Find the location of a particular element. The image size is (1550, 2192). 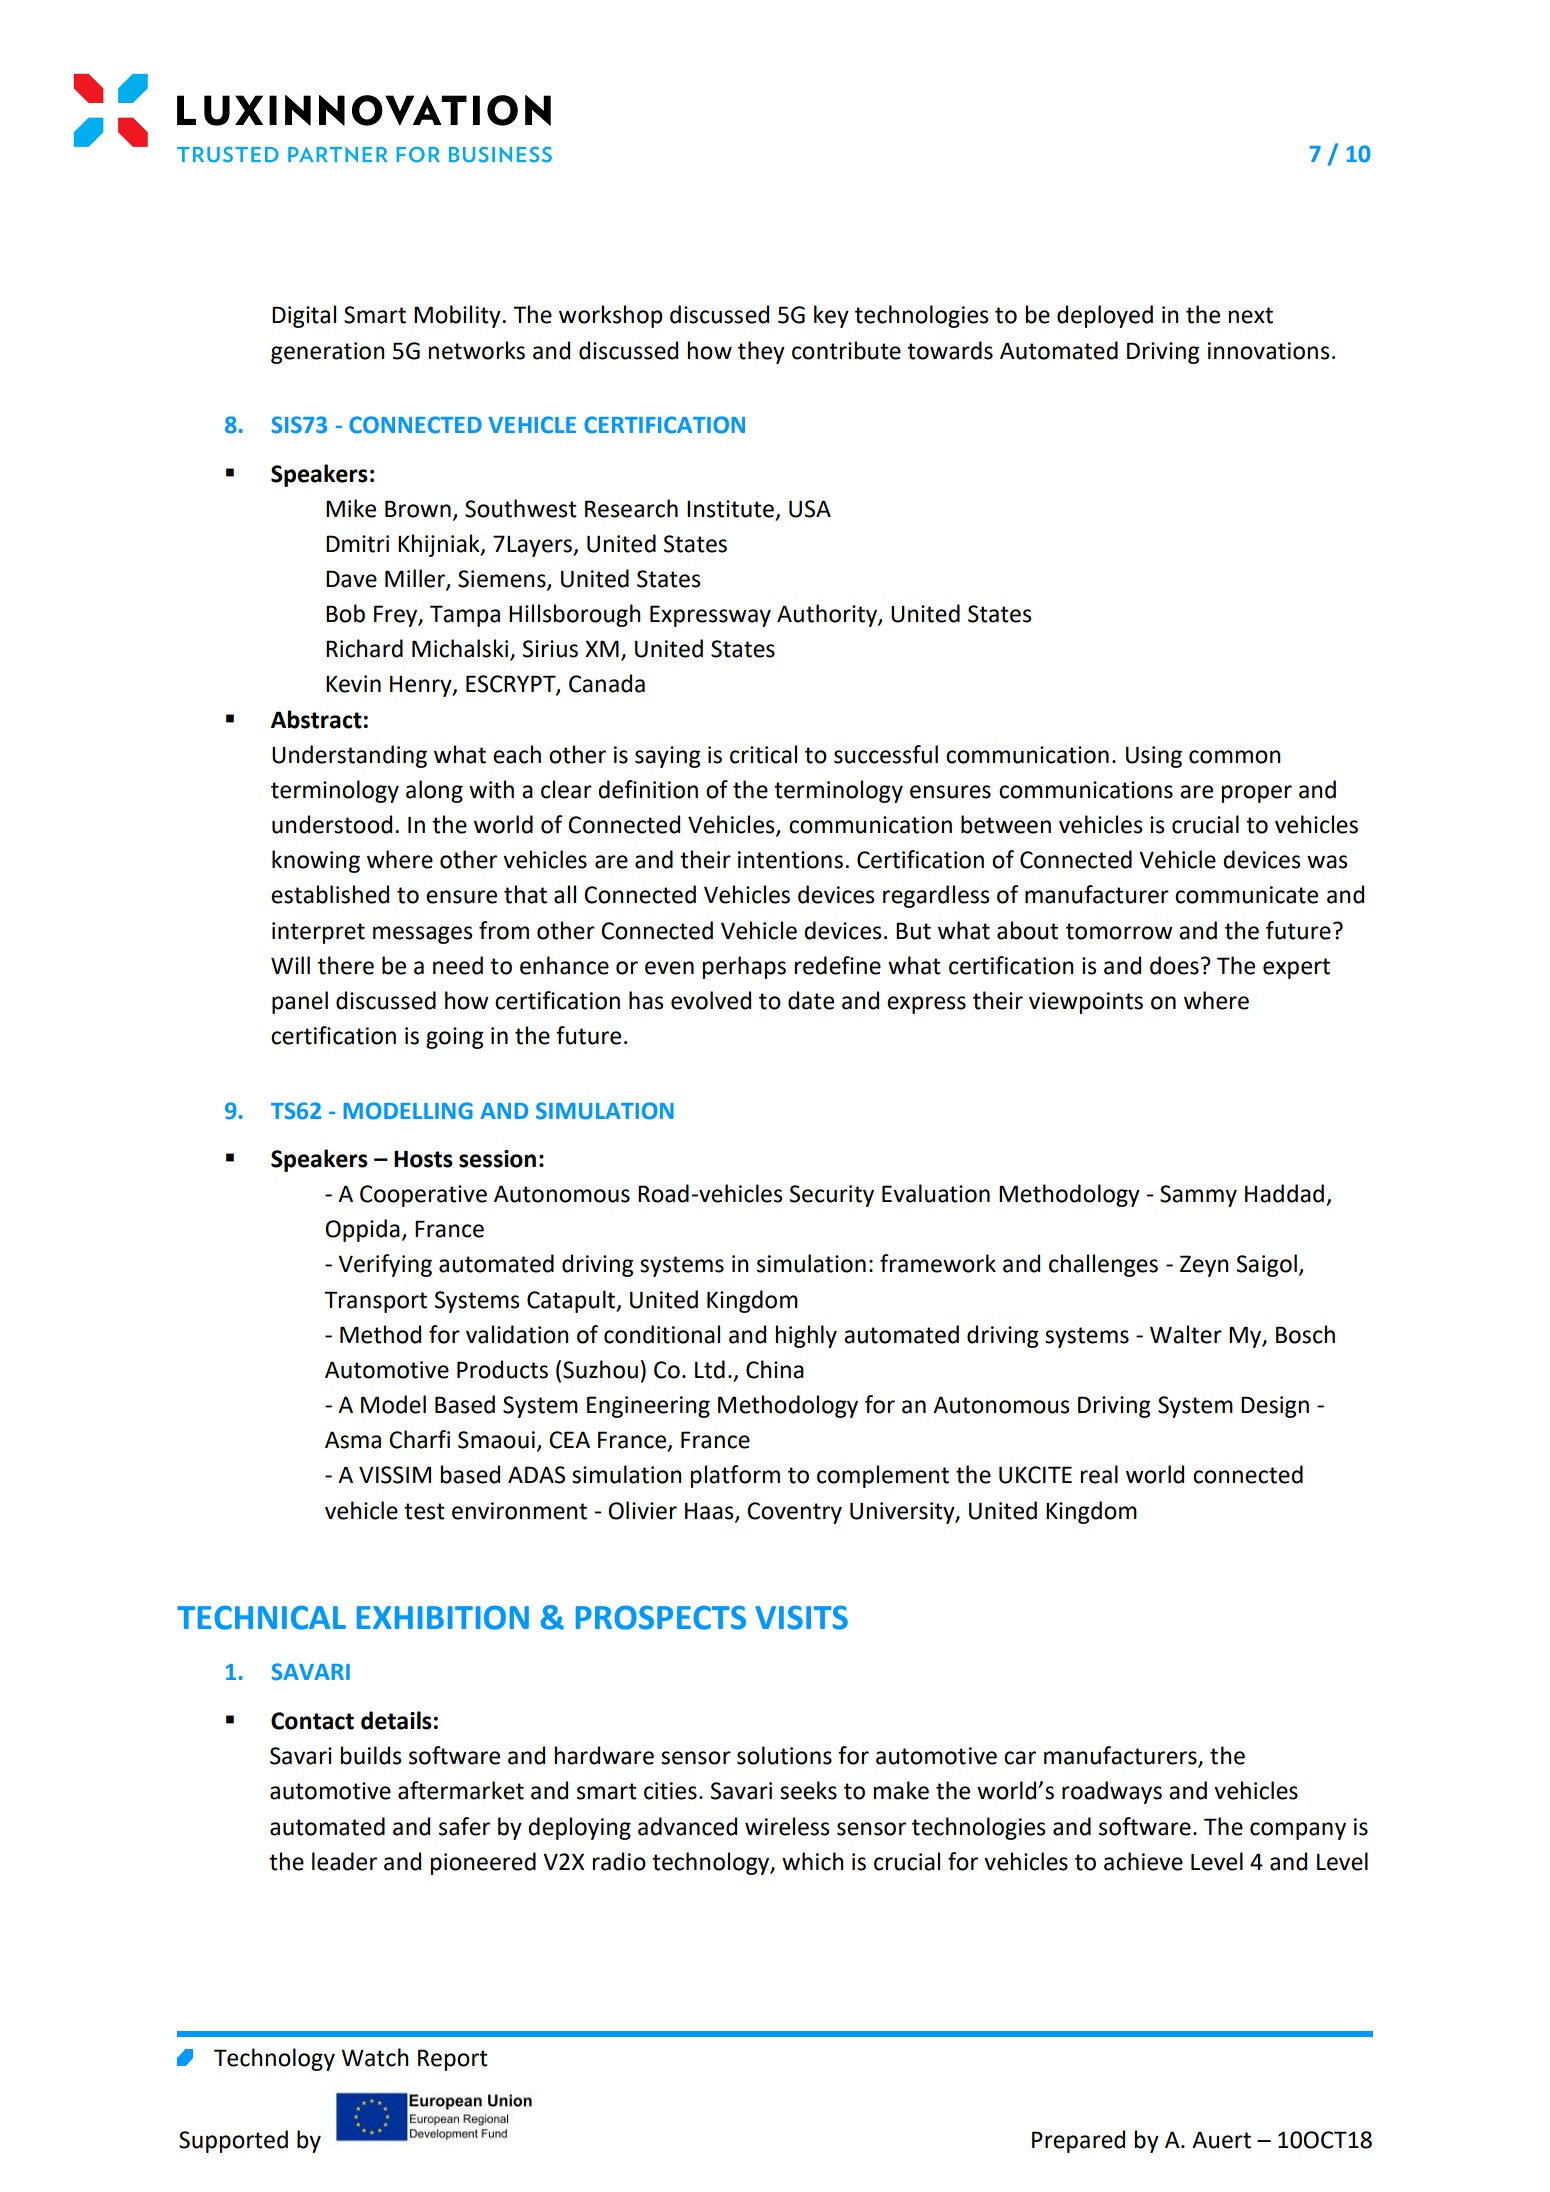

Security is located at coordinates (832, 1196).
